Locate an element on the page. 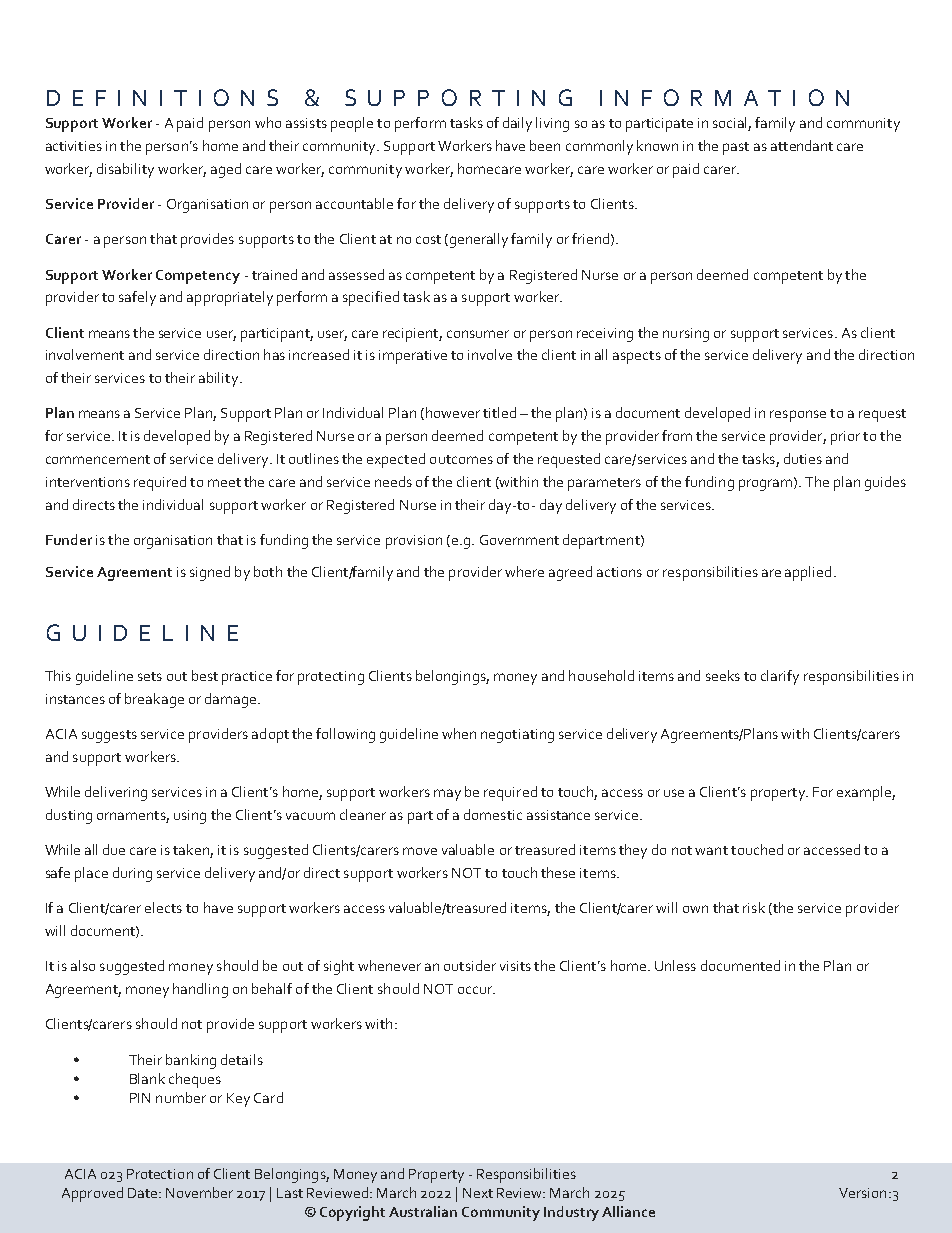 Image resolution: width=952 pixels, height=1233 pixels. domestic is located at coordinates (493, 814).
